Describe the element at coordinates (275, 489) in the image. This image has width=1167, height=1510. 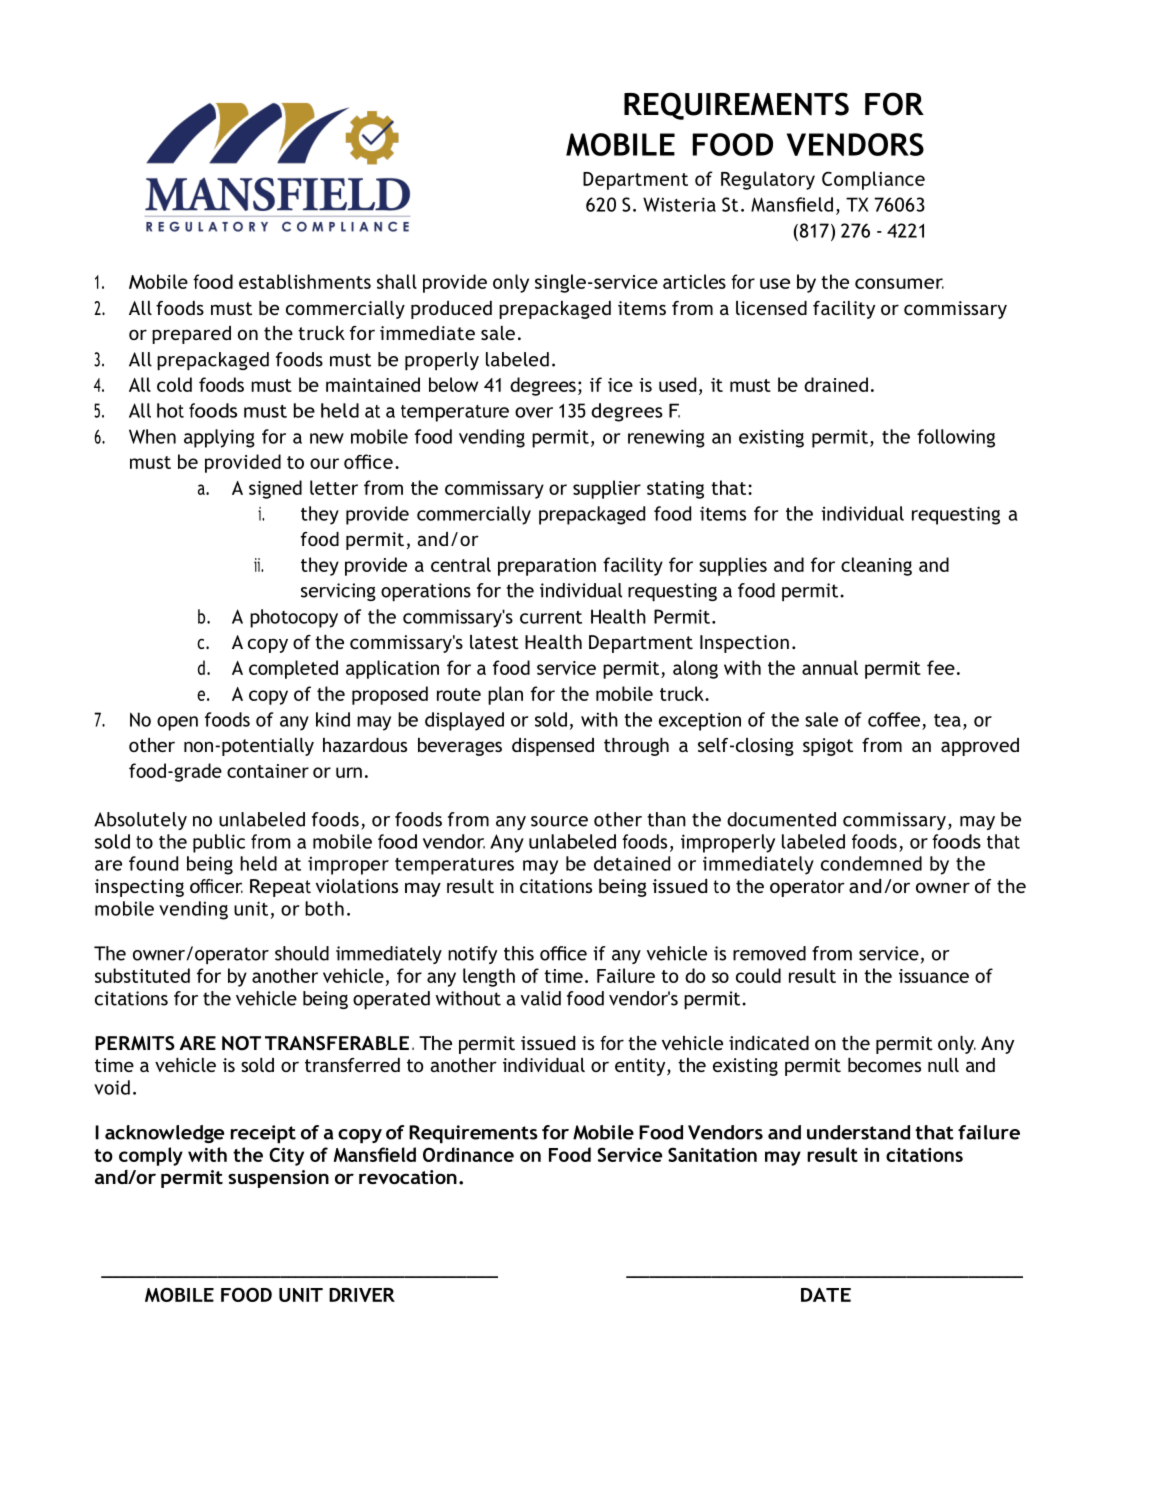
I see `signed` at that location.
